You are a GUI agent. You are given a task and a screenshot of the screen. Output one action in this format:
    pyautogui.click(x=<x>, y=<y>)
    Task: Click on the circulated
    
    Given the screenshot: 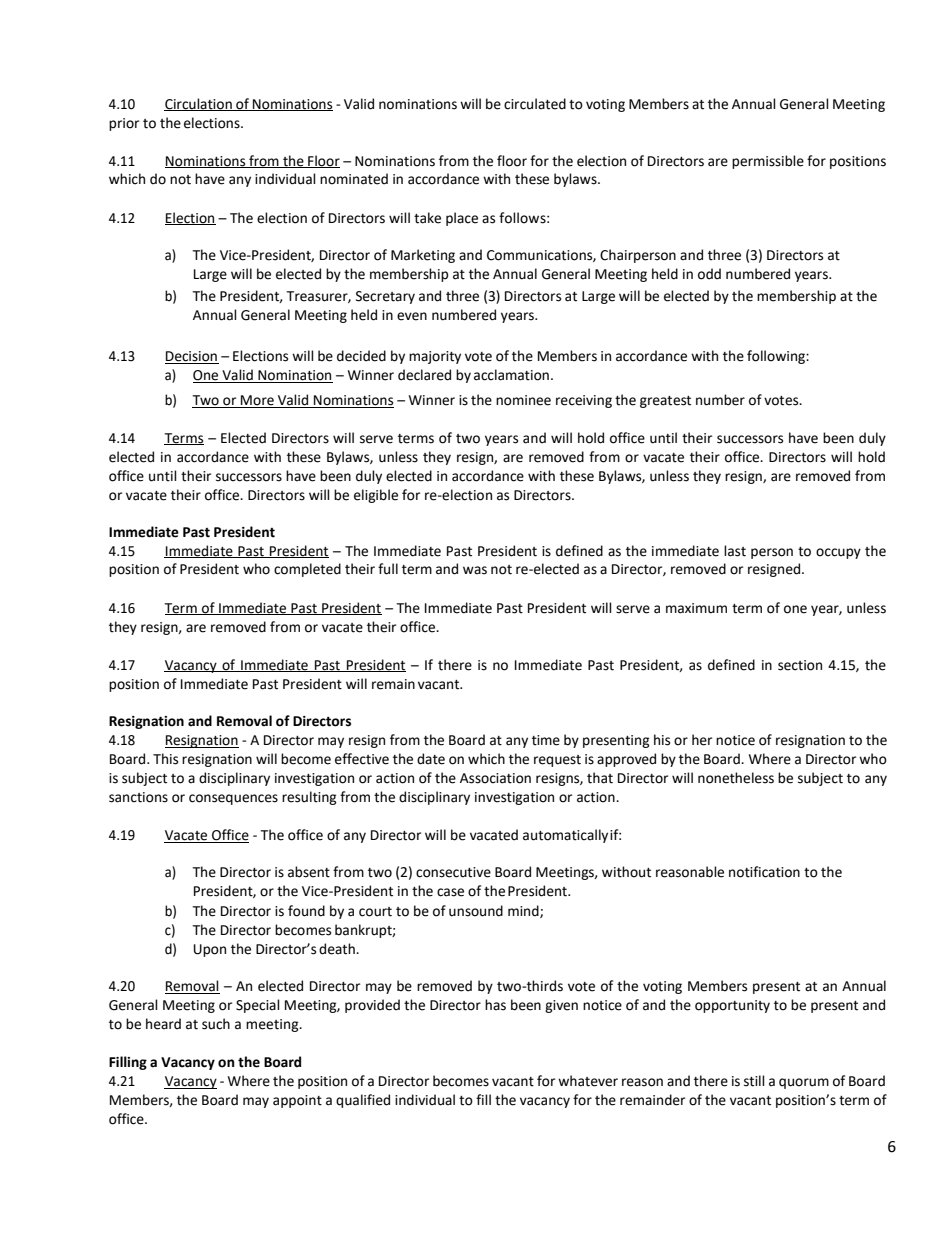 What is the action you would take?
    pyautogui.click(x=535, y=104)
